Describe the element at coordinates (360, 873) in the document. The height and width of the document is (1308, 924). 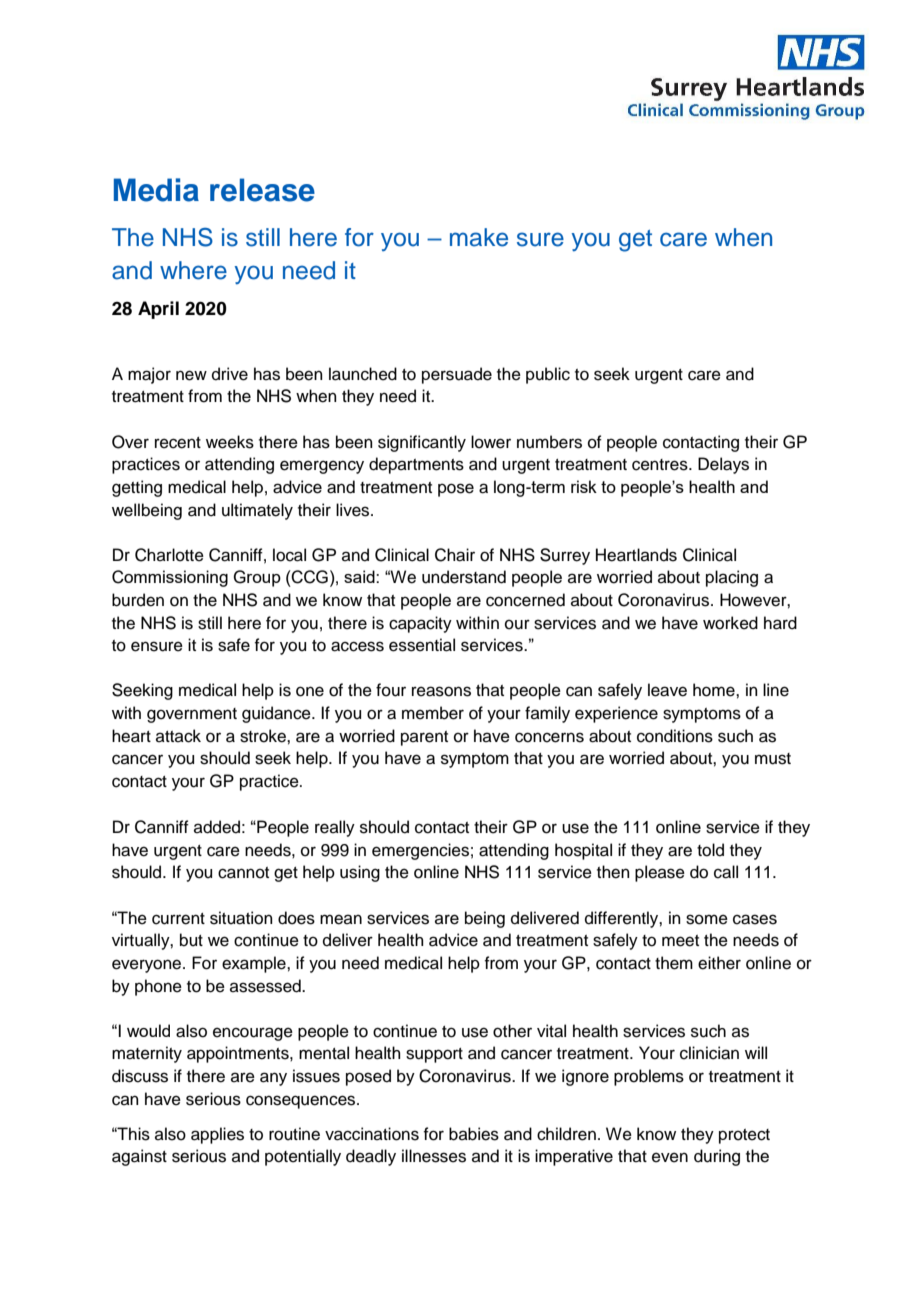
I see `using` at that location.
